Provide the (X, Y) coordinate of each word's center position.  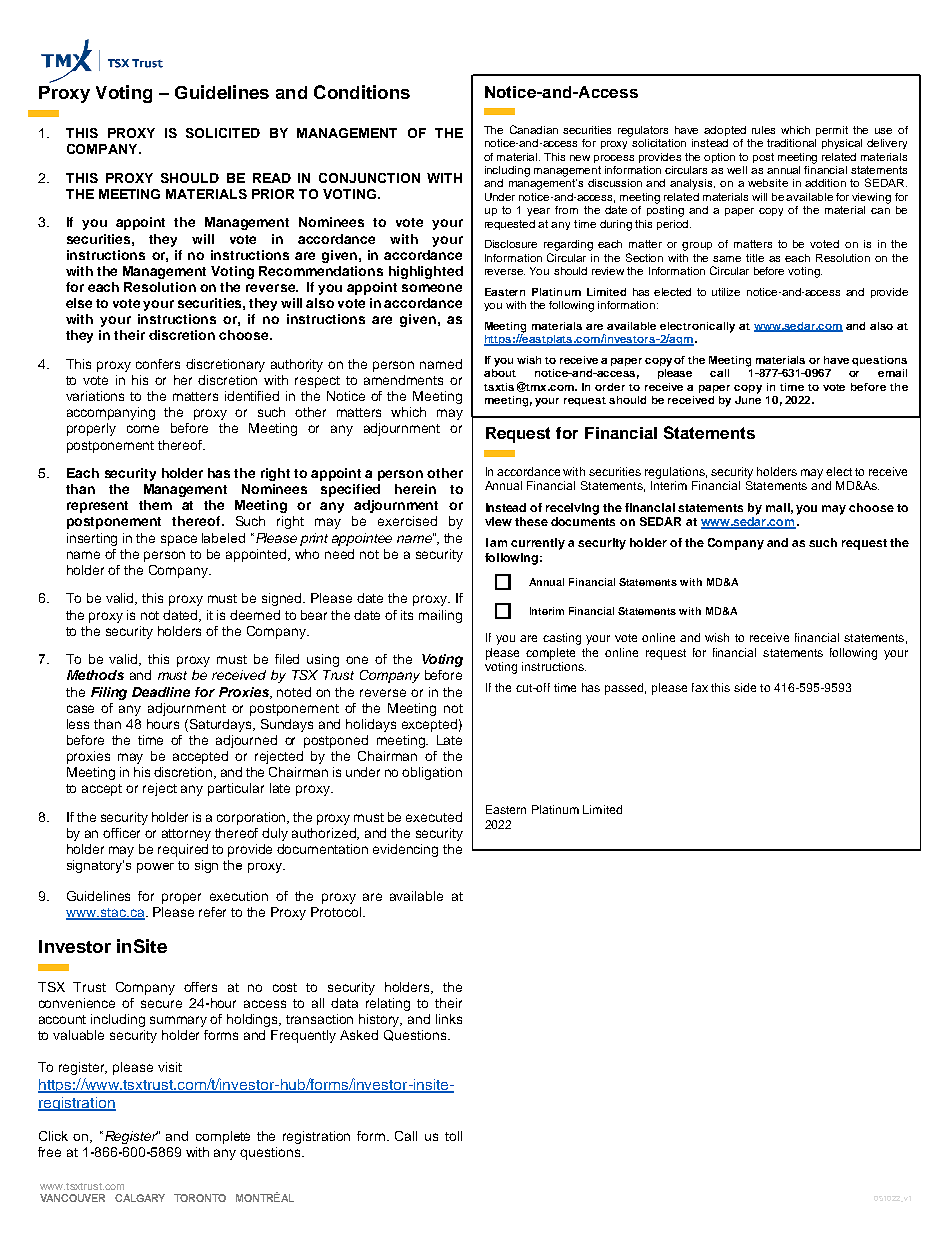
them (155, 505)
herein (415, 489)
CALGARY (140, 1198)
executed (434, 817)
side (745, 687)
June (748, 398)
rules (763, 130)
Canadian (534, 129)
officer (121, 833)
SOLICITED (223, 133)
